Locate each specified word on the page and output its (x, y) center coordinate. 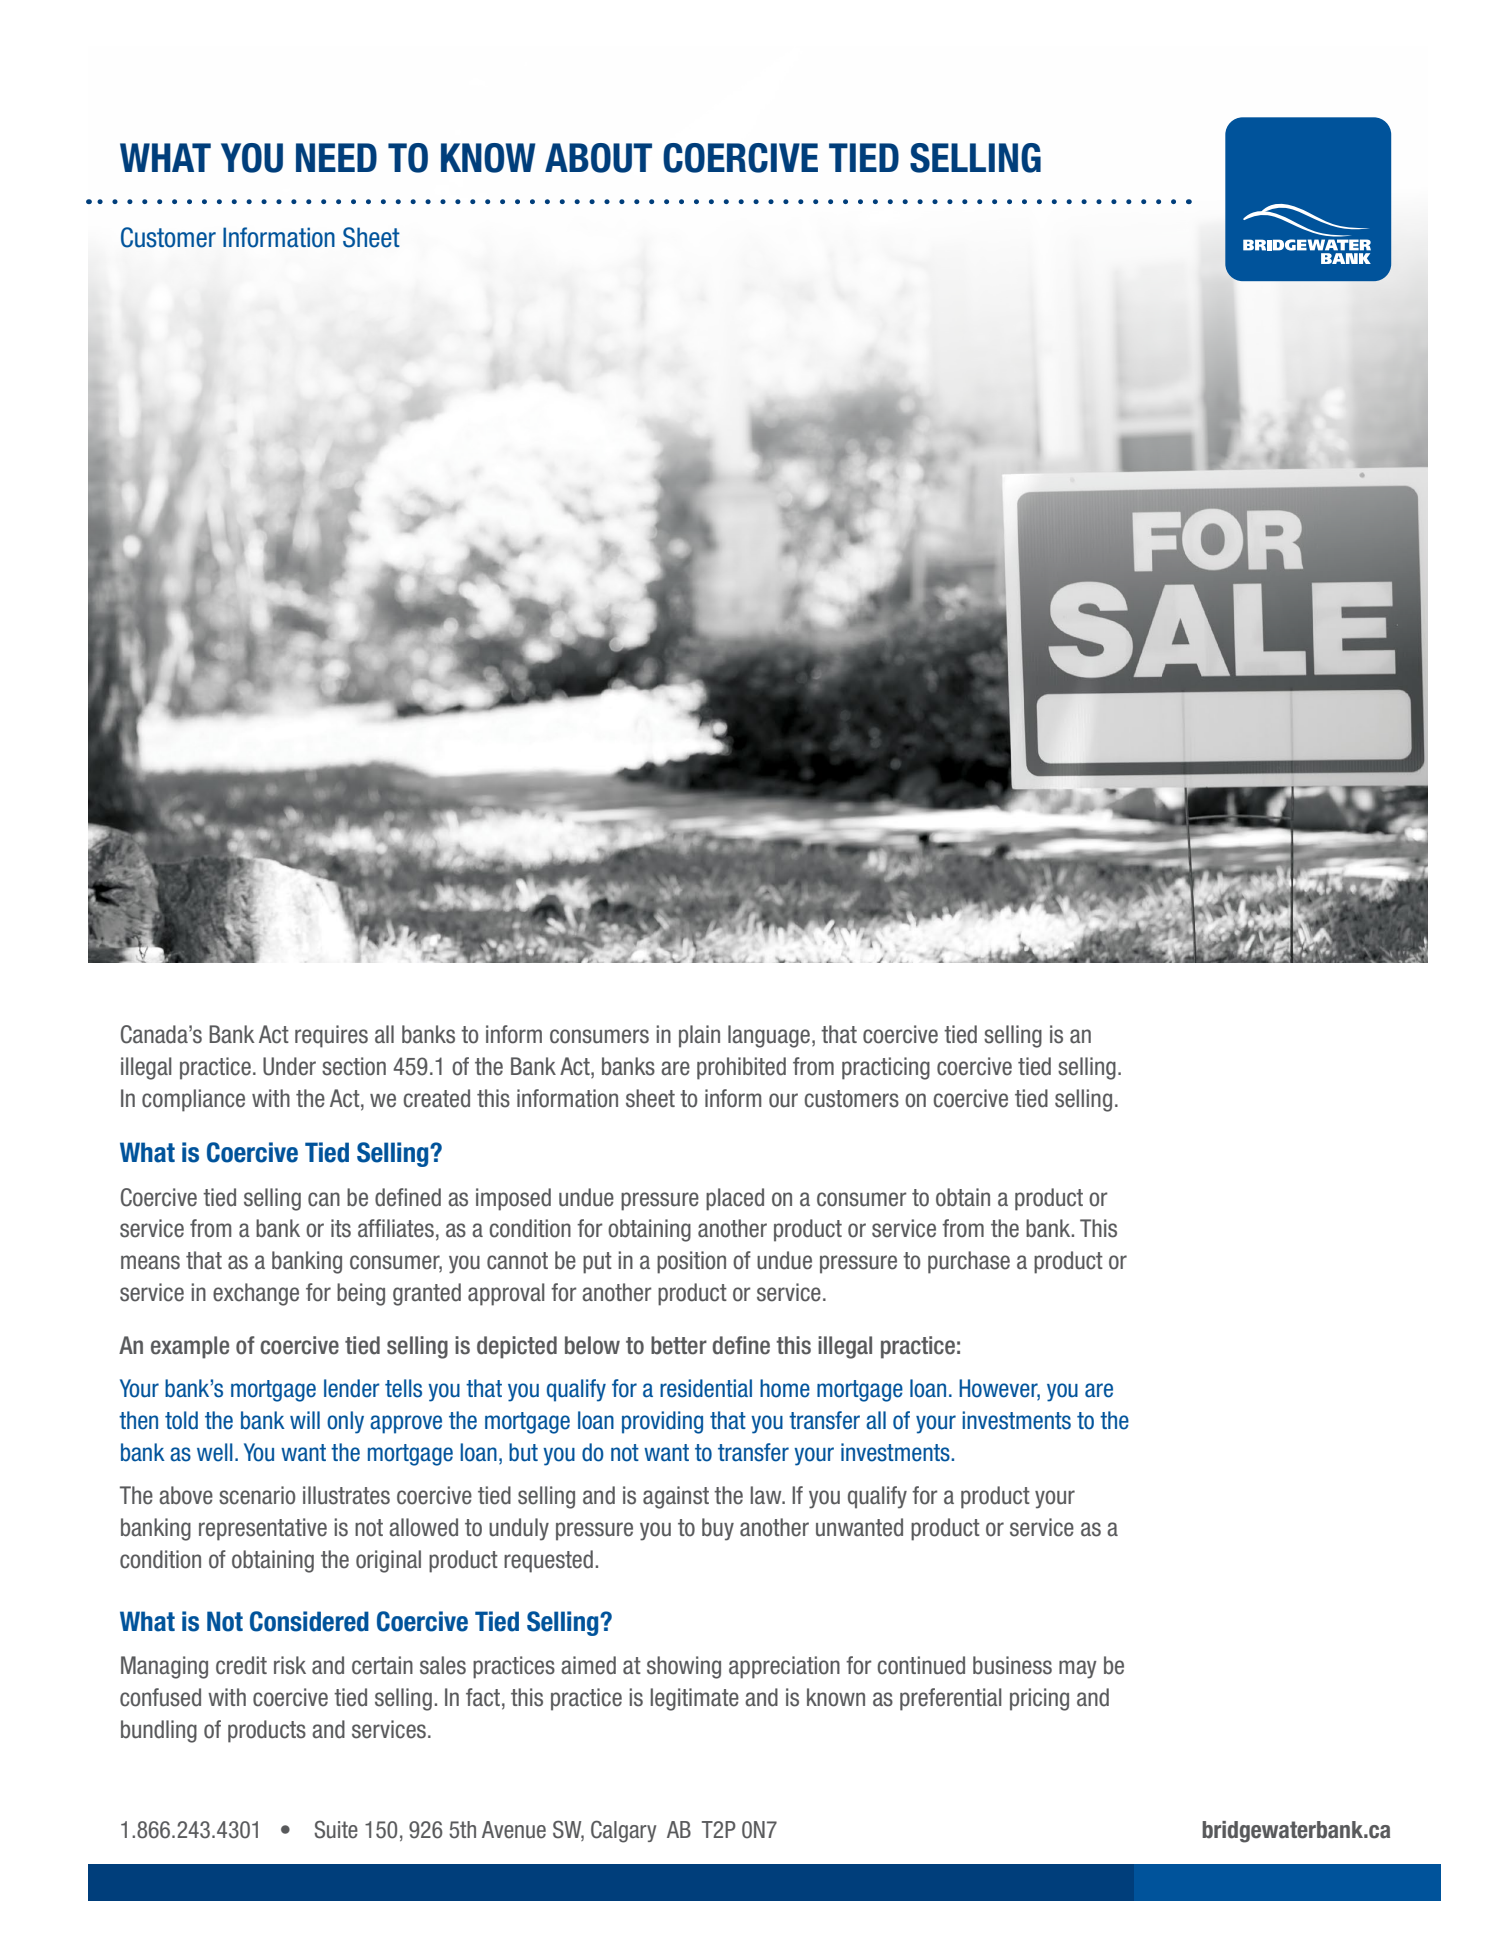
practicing (886, 1068)
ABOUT (598, 158)
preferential (951, 1699)
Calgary (623, 1831)
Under (289, 1066)
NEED (336, 157)
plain (699, 1036)
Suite (336, 1830)
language (769, 1036)
